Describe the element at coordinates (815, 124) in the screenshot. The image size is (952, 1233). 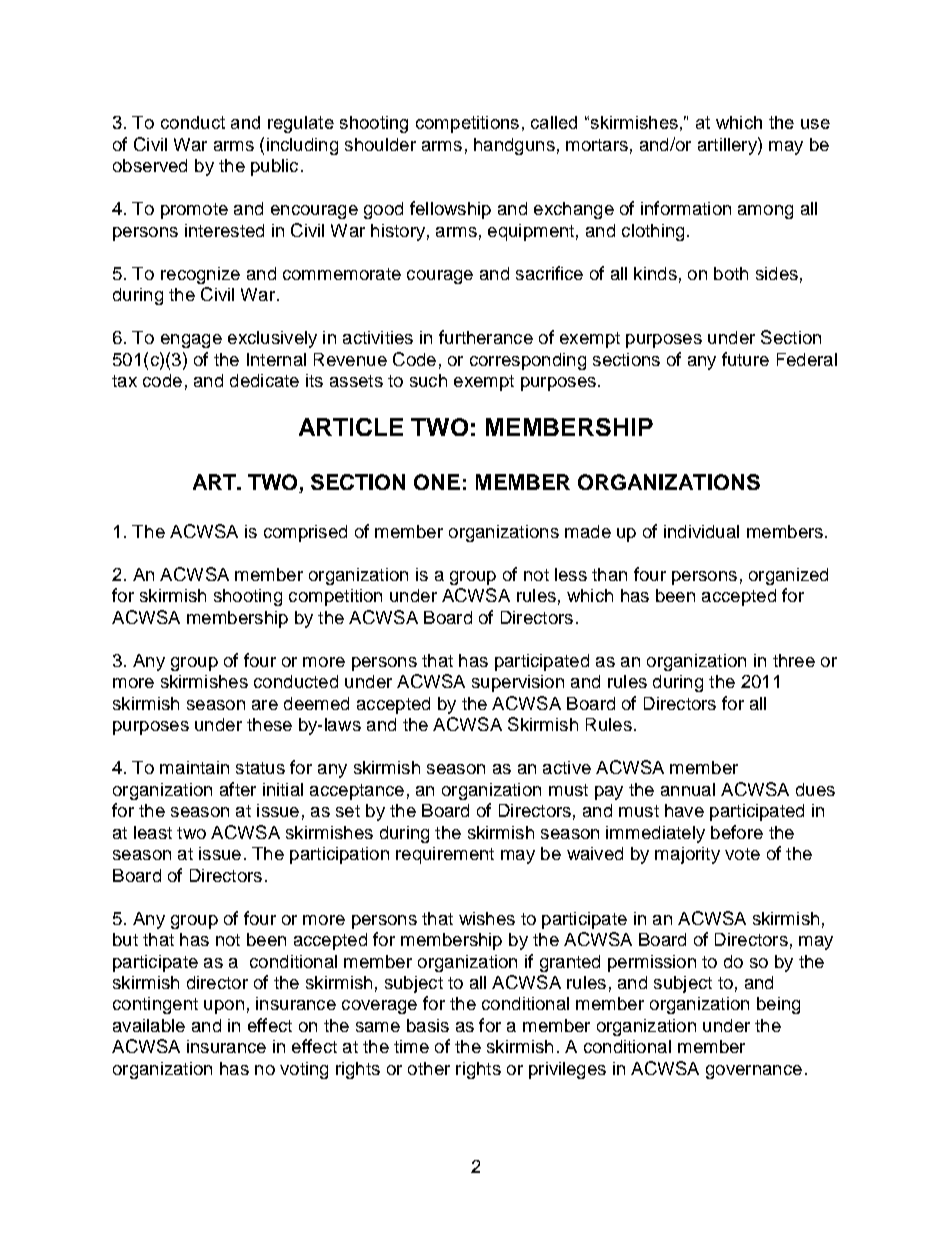
I see `use` at that location.
